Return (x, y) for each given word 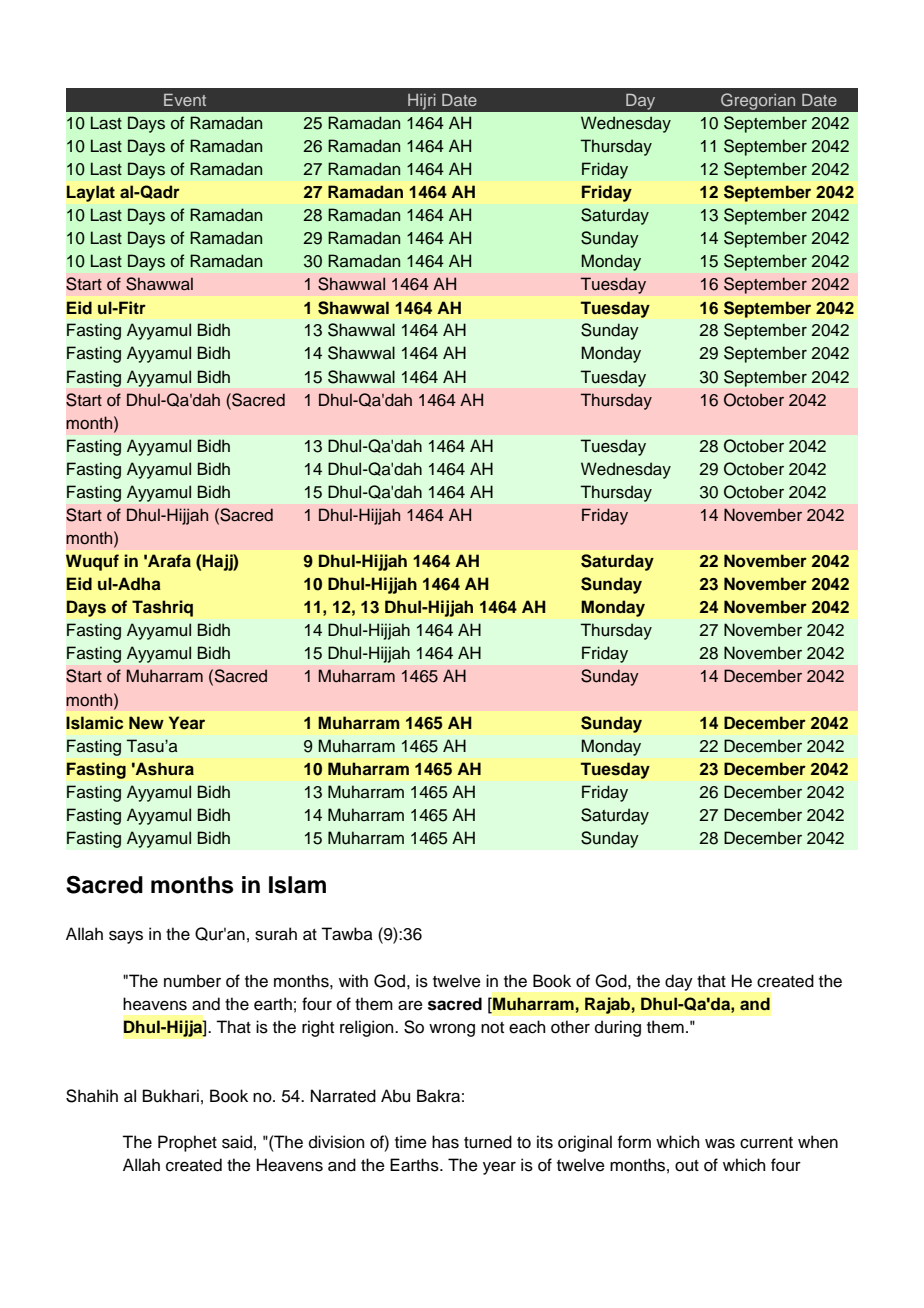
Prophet (187, 1143)
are (410, 1005)
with (353, 980)
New (146, 723)
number (192, 981)
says (126, 937)
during (618, 1028)
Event (185, 100)
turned (488, 1142)
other (570, 1027)
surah (276, 934)
